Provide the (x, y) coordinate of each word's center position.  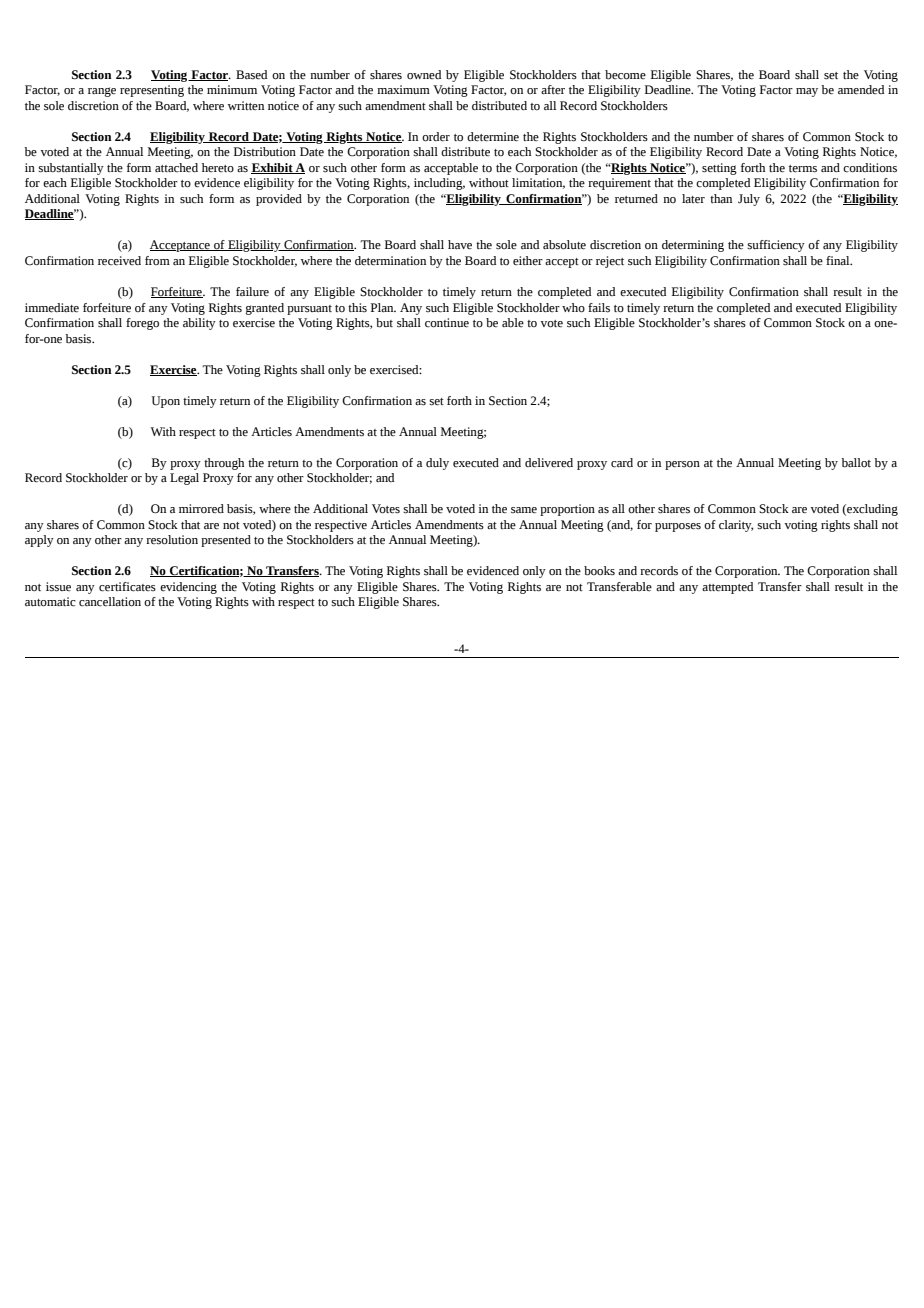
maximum (403, 89)
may (807, 92)
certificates (127, 587)
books (599, 571)
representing (152, 91)
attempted (727, 588)
